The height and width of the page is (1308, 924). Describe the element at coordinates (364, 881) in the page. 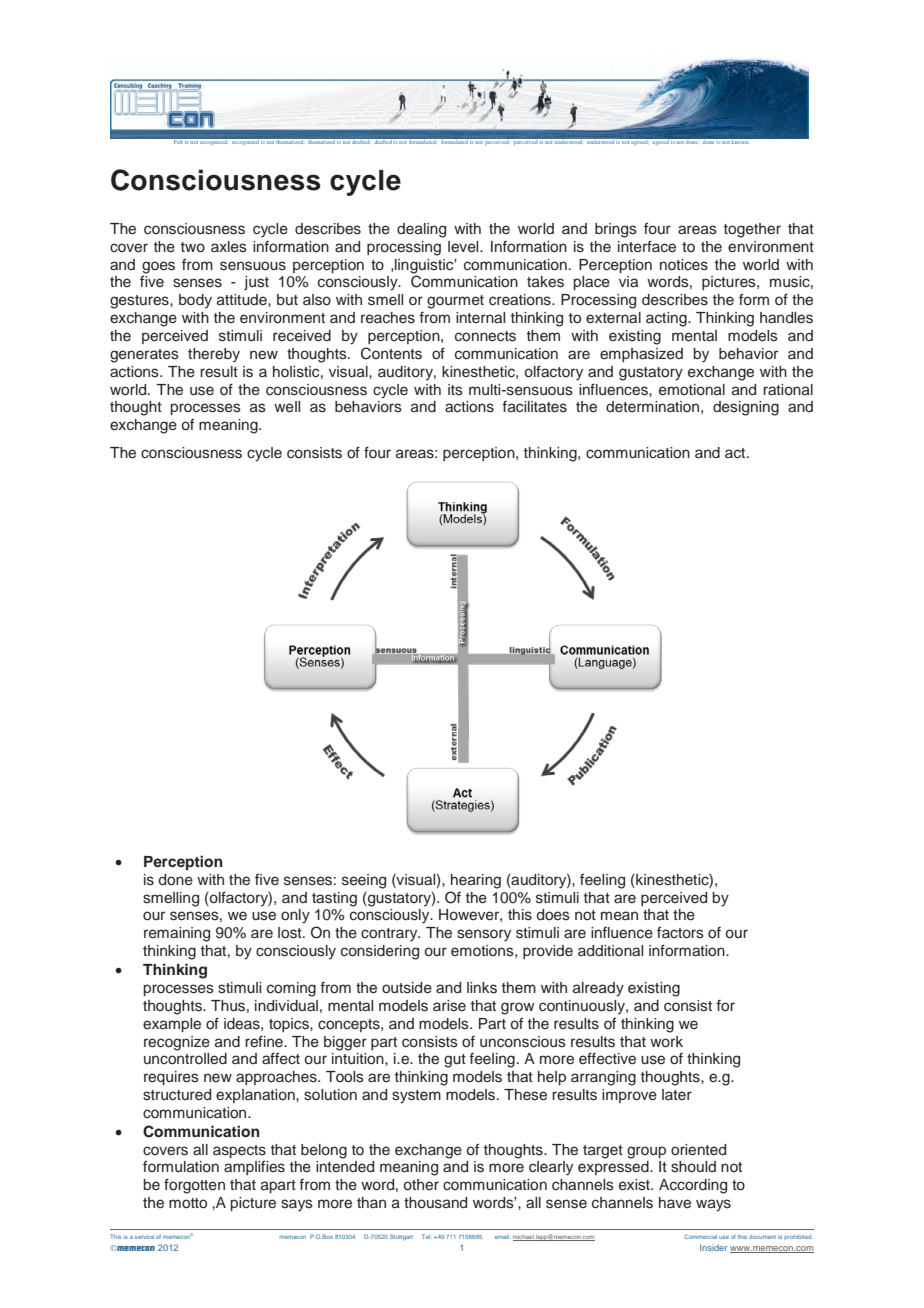

I see `seeing` at that location.
